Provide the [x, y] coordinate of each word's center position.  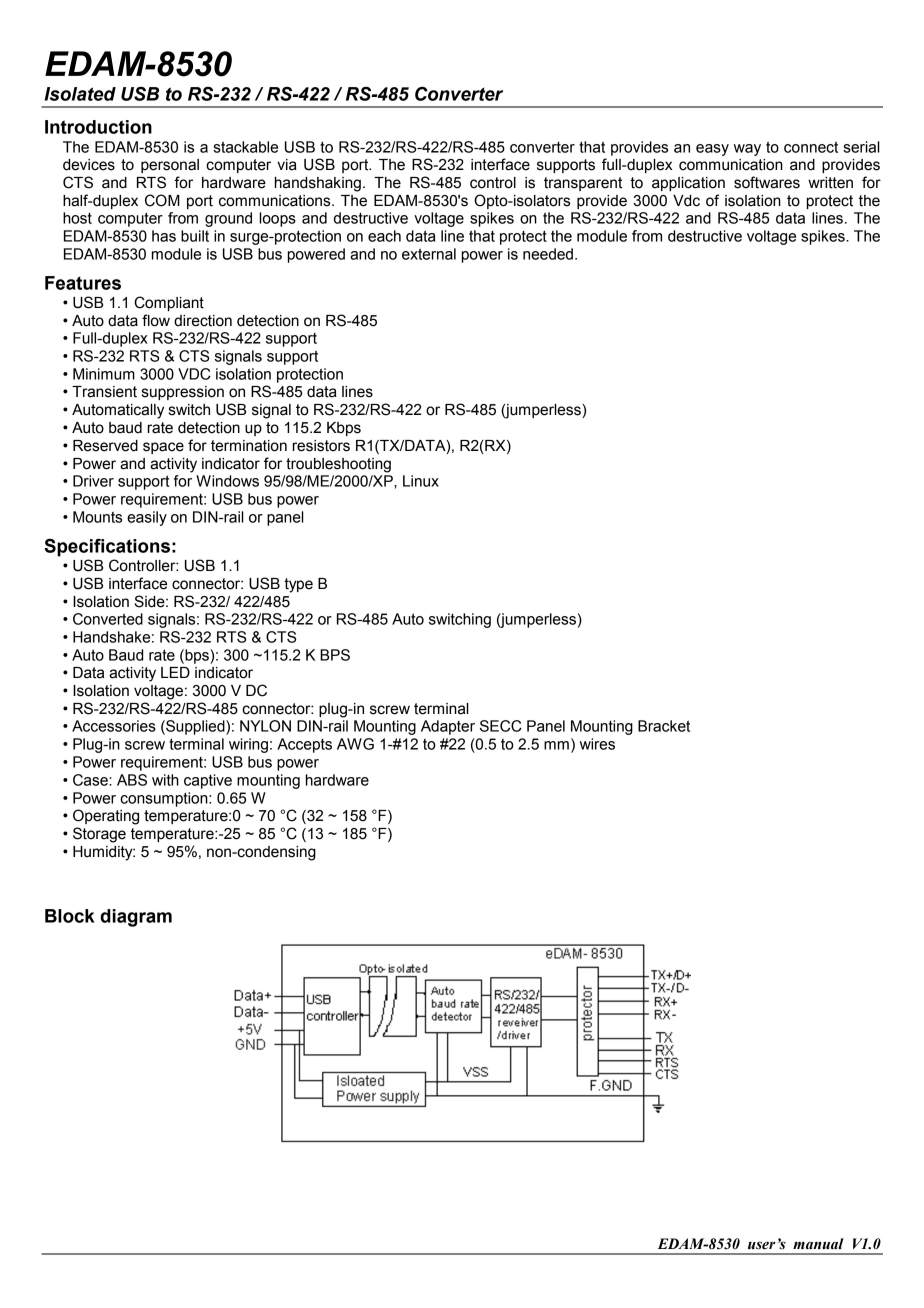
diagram [136, 918]
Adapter [448, 727]
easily [147, 518]
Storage [99, 835]
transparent [583, 184]
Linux [421, 481]
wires [597, 744]
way [747, 150]
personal [170, 166]
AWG [355, 744]
